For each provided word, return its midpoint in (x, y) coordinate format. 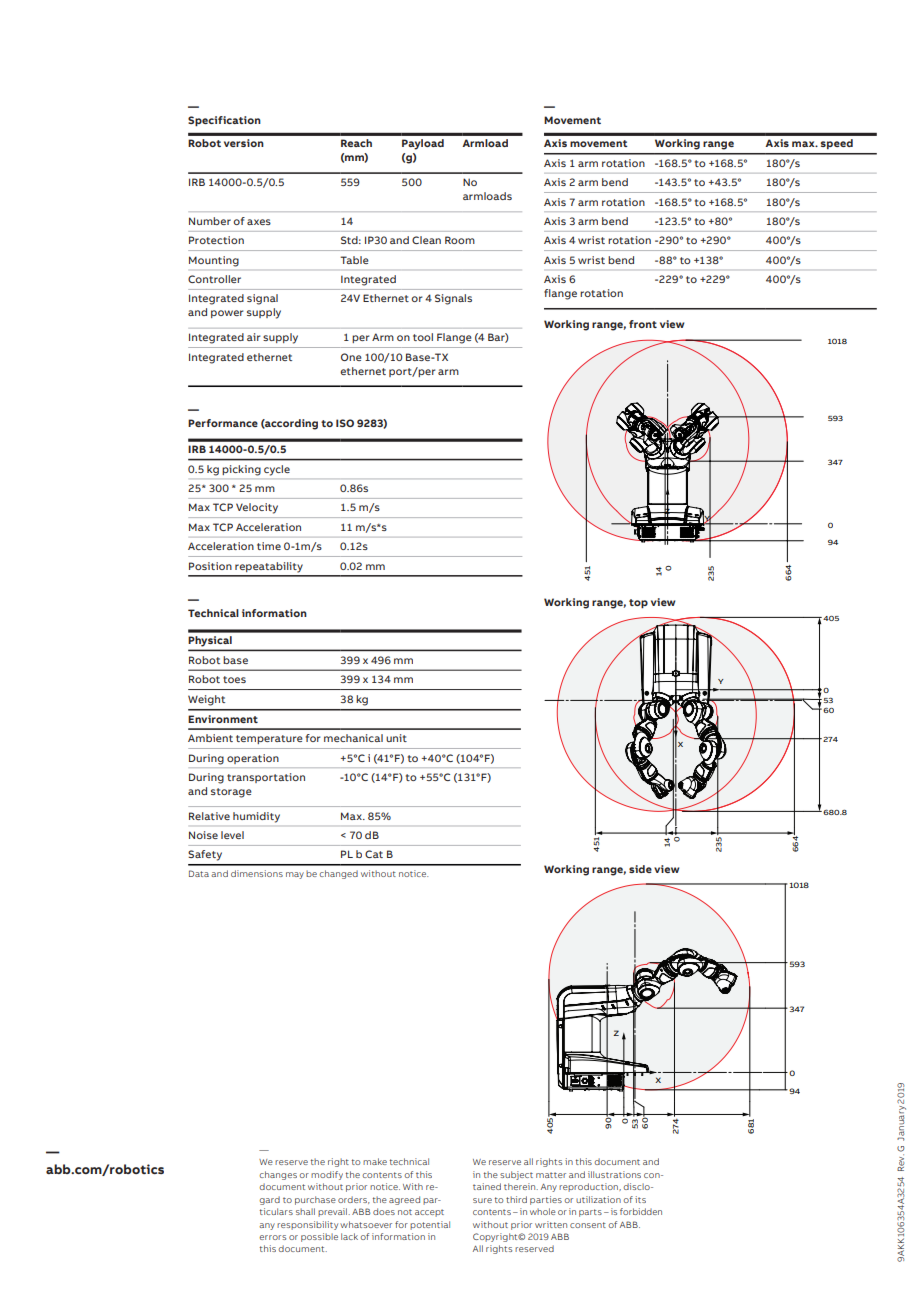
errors (272, 1237)
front (643, 324)
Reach (356, 143)
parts (590, 1213)
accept (429, 1213)
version (244, 143)
